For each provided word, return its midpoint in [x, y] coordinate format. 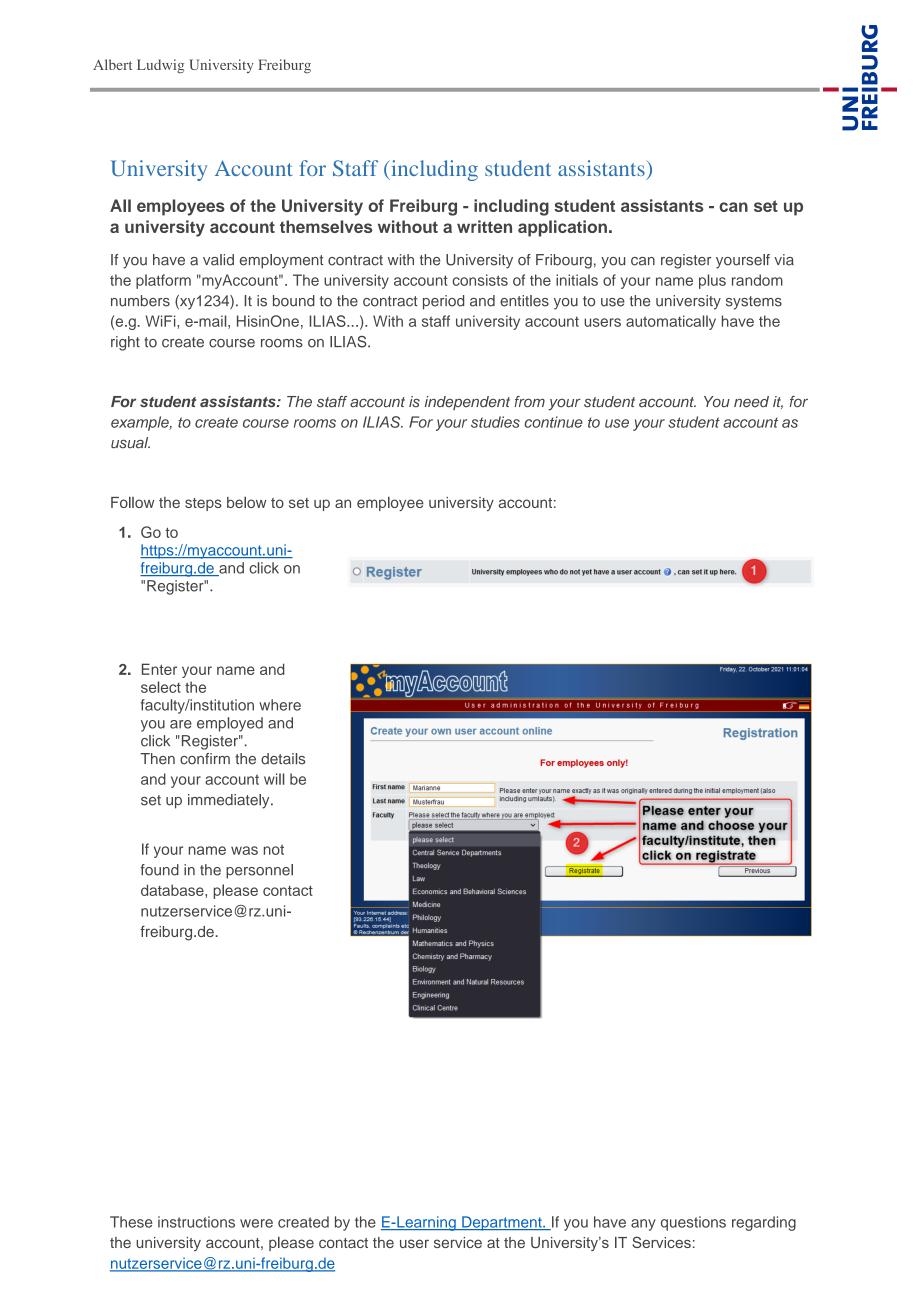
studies [495, 422]
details [283, 759]
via [784, 260]
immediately [230, 801]
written [484, 226]
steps [203, 504]
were [256, 1223]
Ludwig [160, 66]
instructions [196, 1222]
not [274, 849]
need [751, 402]
